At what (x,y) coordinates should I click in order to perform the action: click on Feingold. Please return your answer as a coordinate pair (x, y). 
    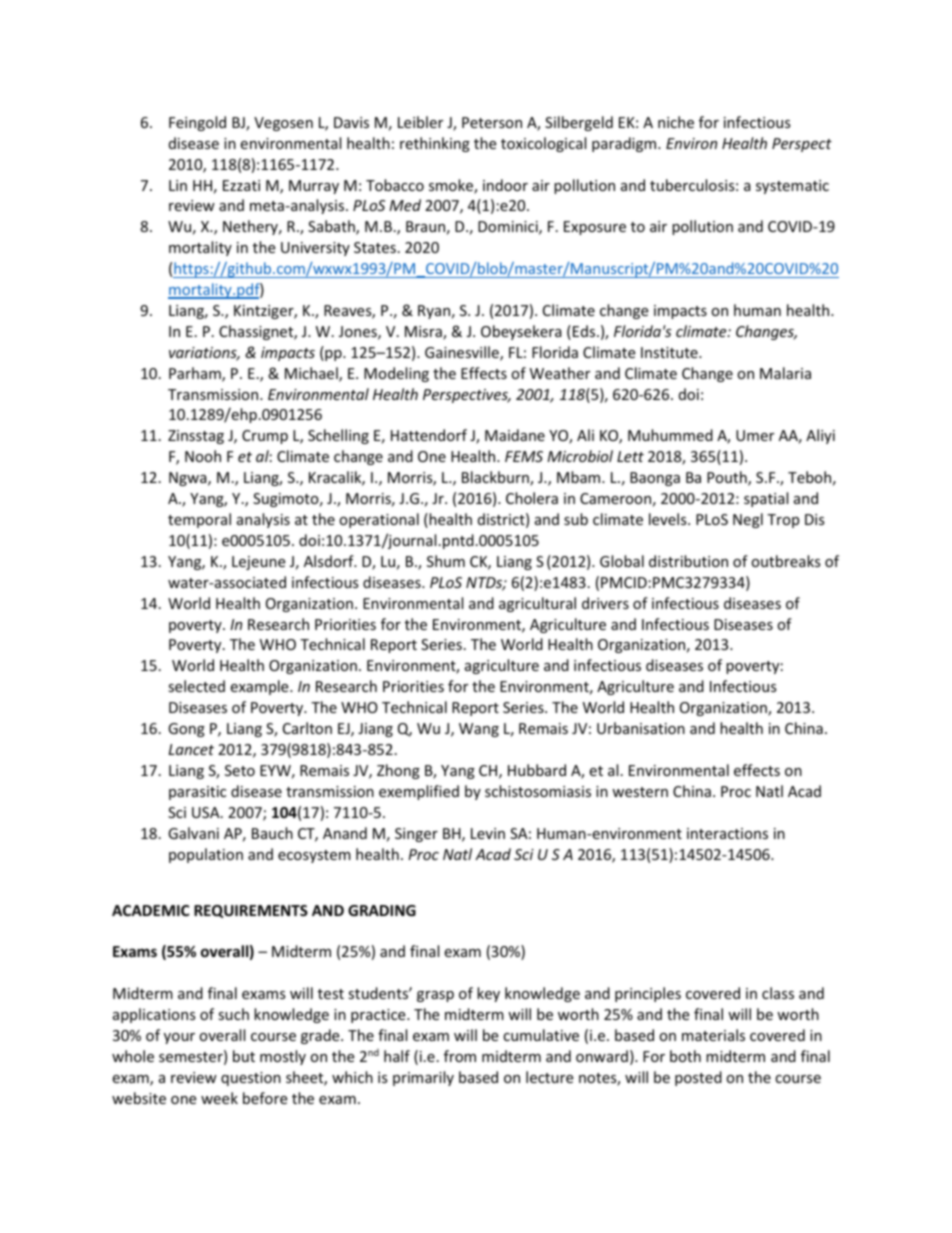
    Looking at the image, I should click on (197, 123).
